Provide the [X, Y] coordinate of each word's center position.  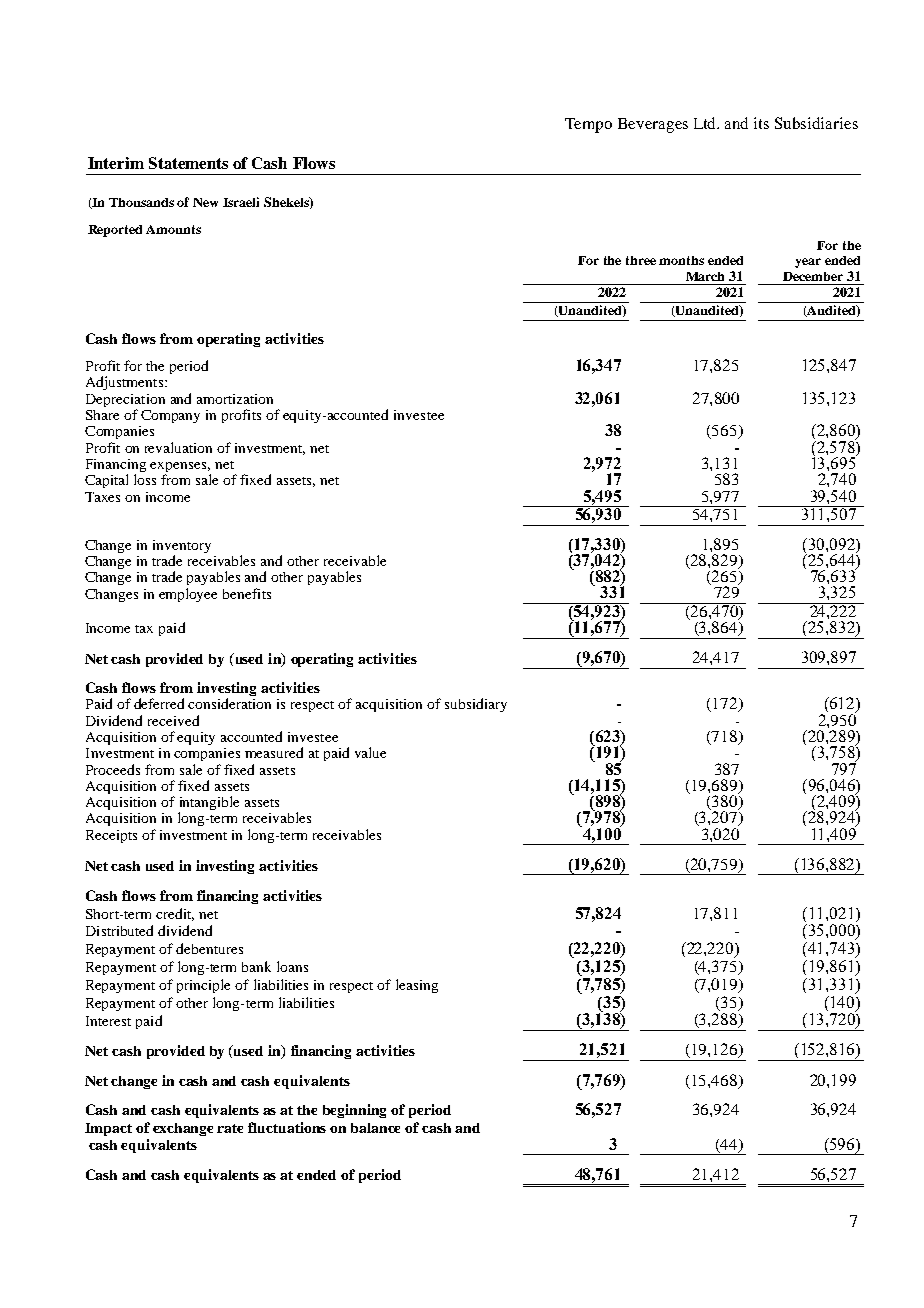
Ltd [706, 123]
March [705, 276]
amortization [235, 399]
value [370, 752]
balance [375, 1128]
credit [175, 914]
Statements [188, 163]
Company [170, 416]
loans [292, 966]
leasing [417, 986]
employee [188, 595]
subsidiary [476, 705]
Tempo [588, 125]
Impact [108, 1129]
